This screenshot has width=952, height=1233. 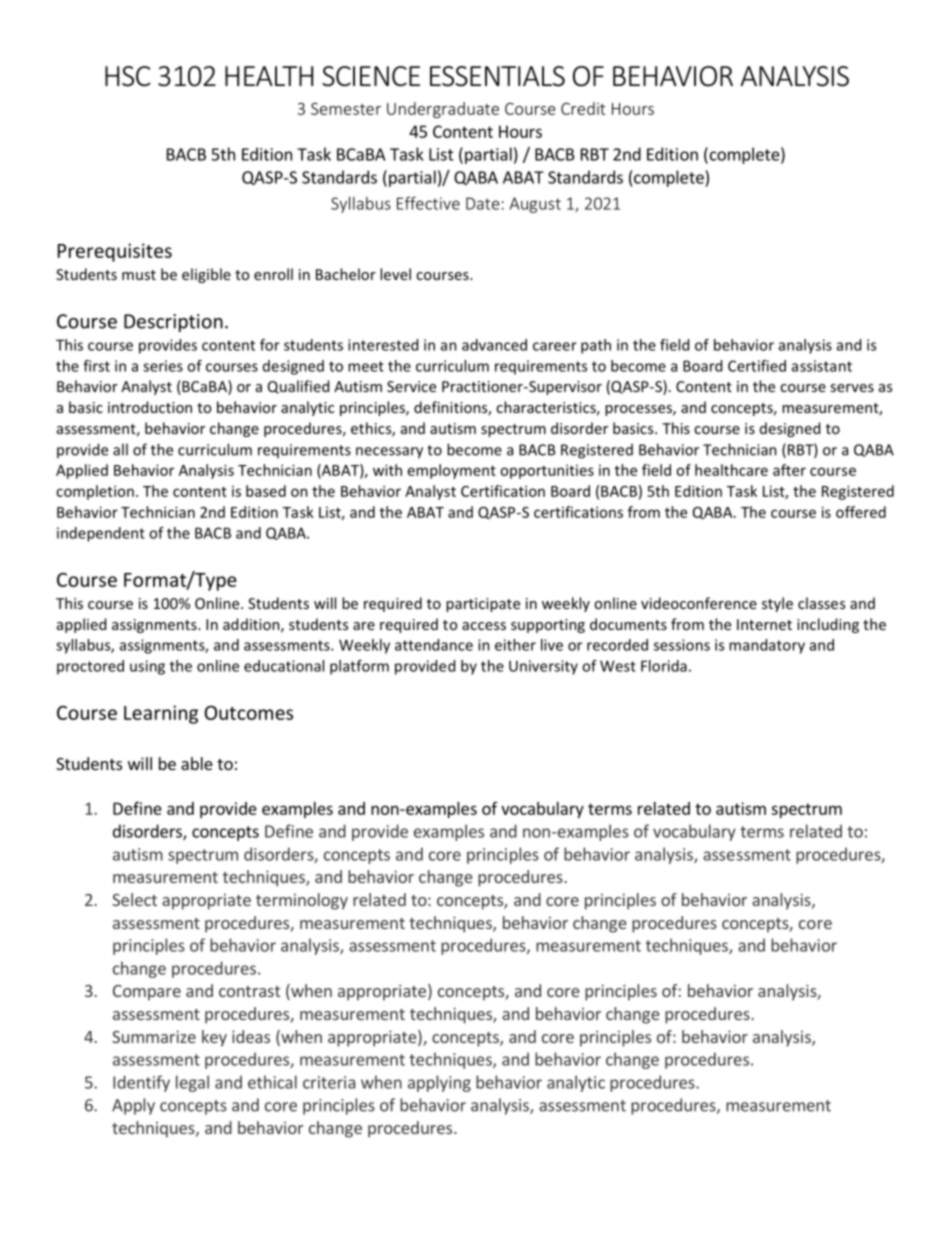 What do you see at coordinates (128, 76) in the screenshot?
I see `HSC` at bounding box center [128, 76].
